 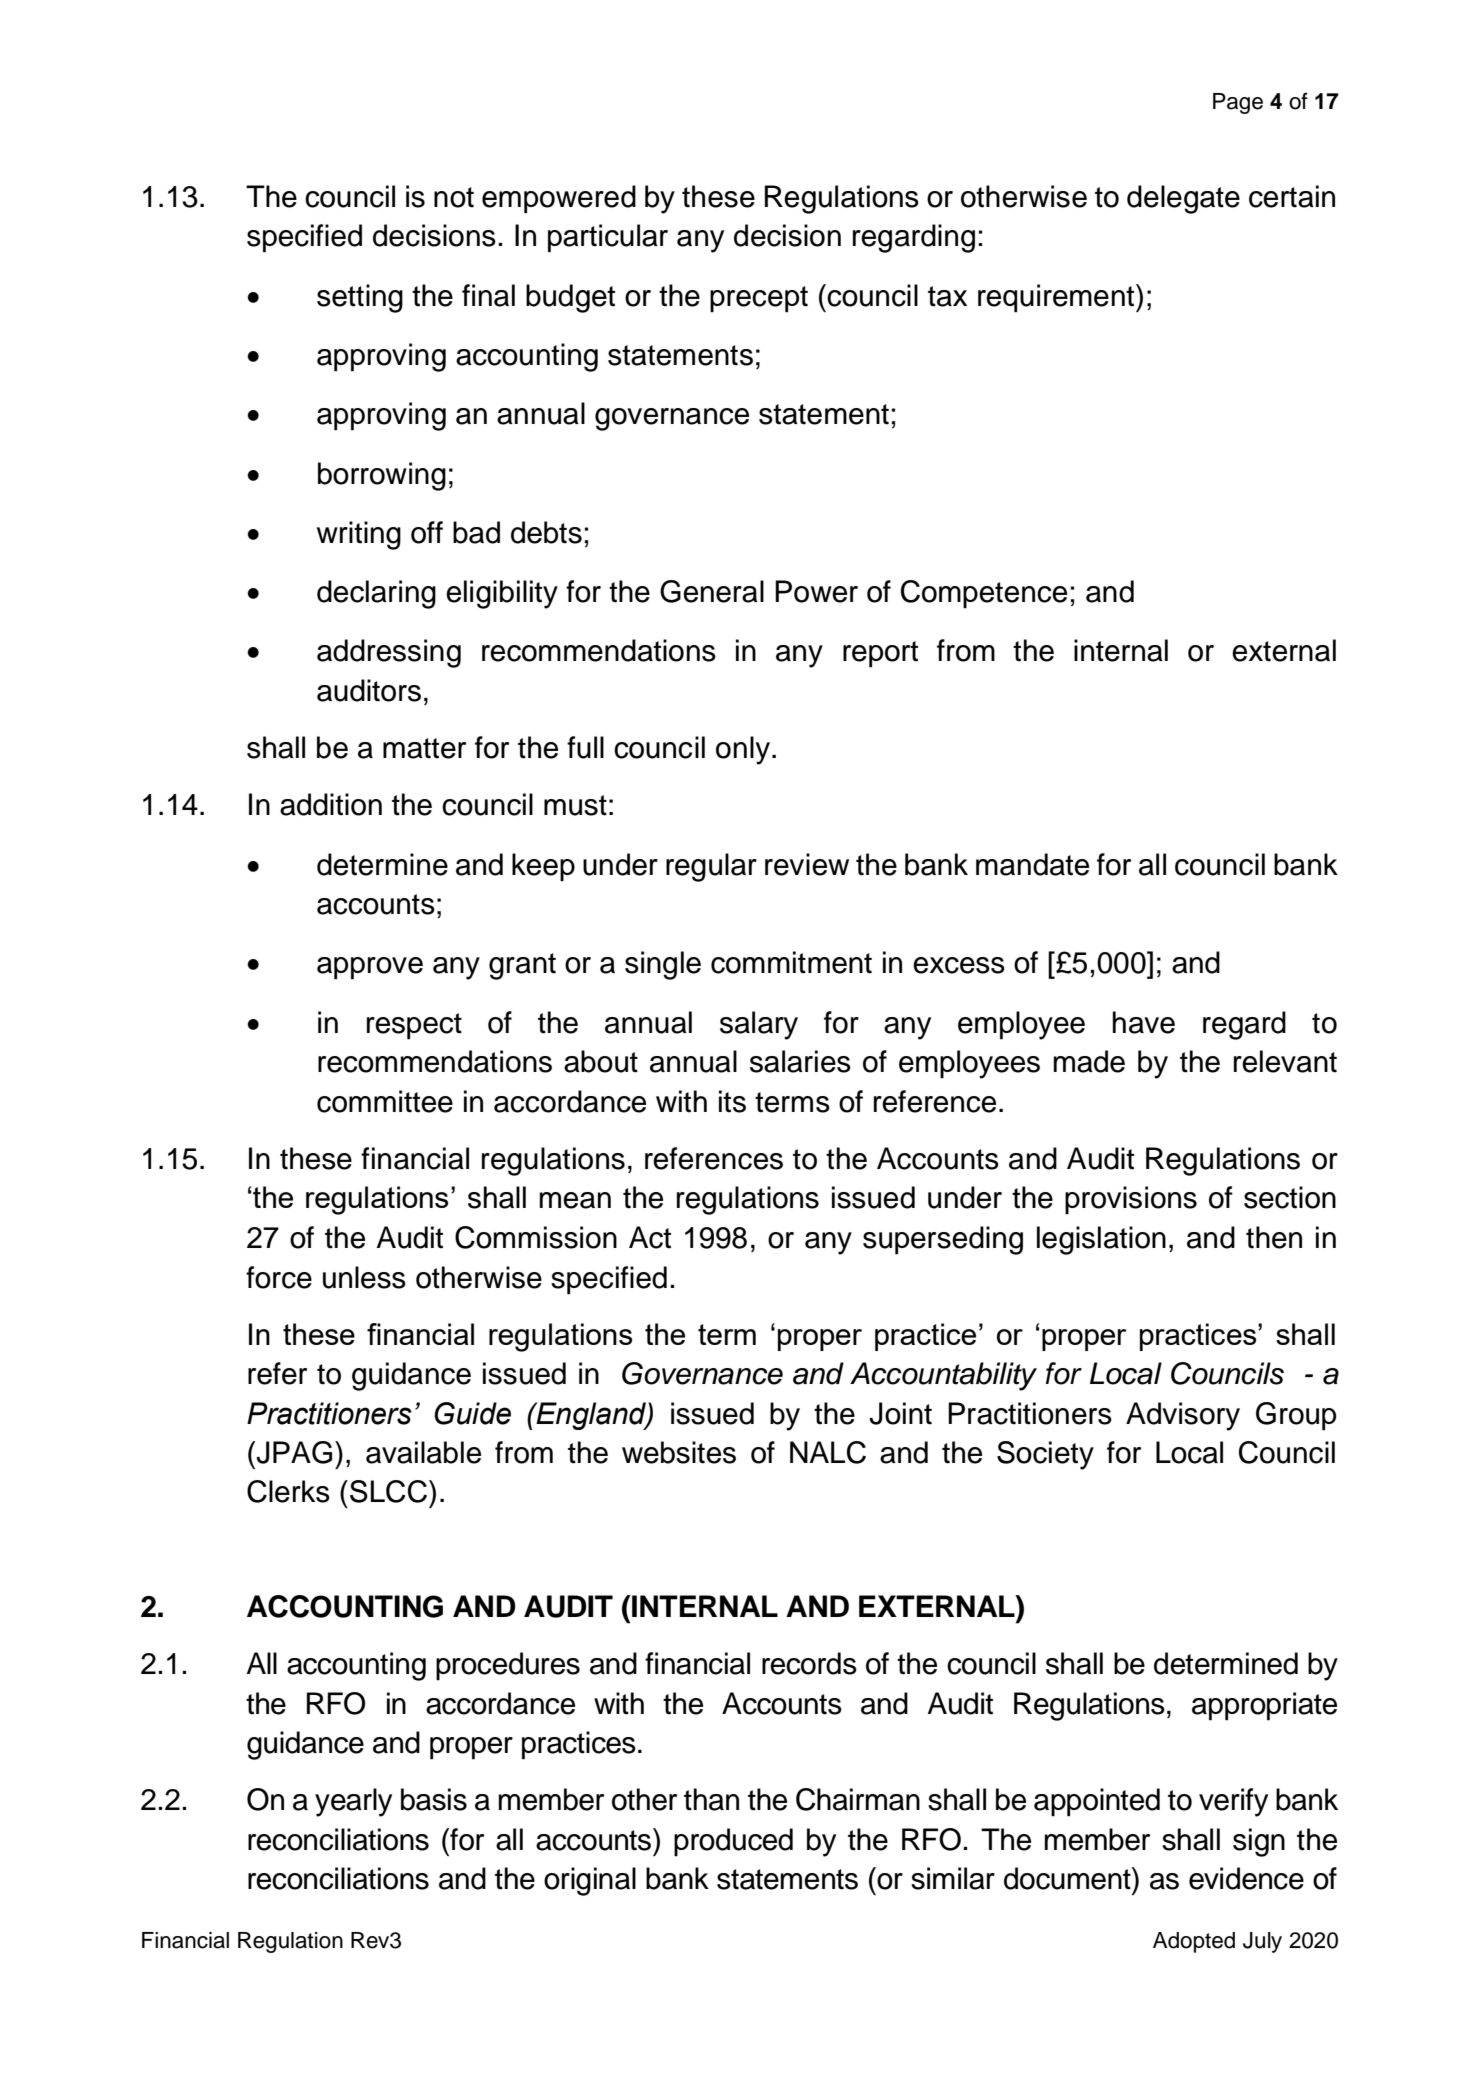 What do you see at coordinates (434, 1799) in the page?
I see `basis` at bounding box center [434, 1799].
